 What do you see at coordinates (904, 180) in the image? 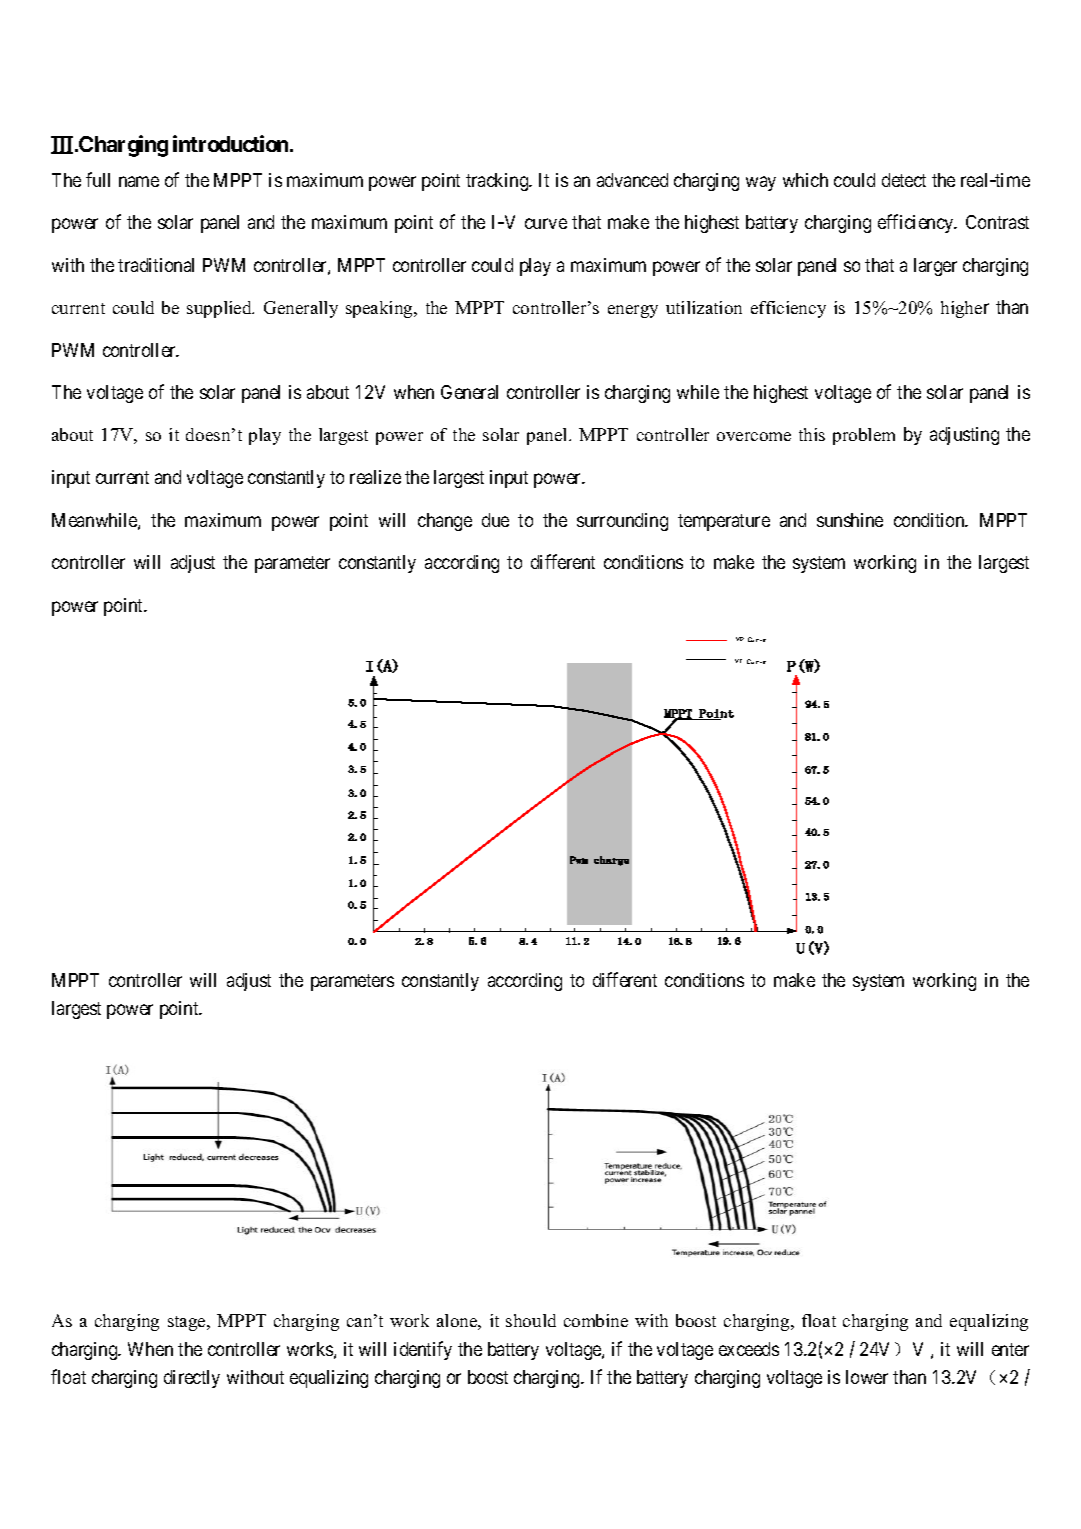
I see `detect` at bounding box center [904, 180].
